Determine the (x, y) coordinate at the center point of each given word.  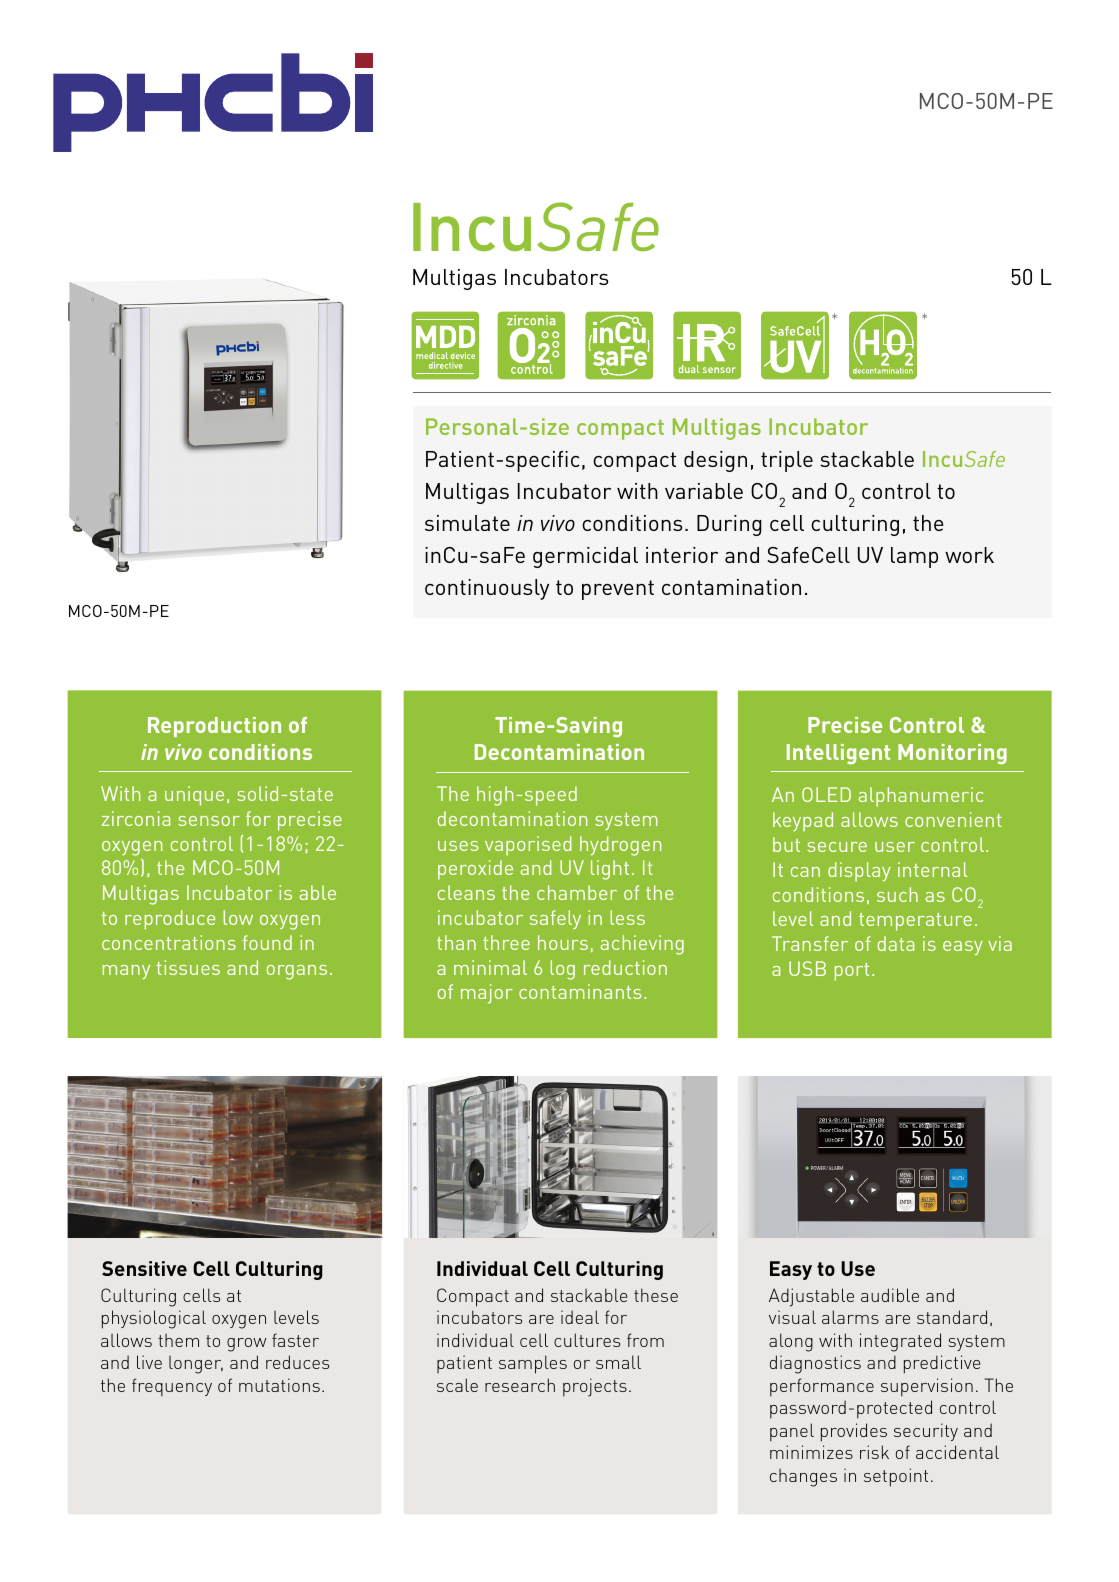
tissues (188, 967)
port (852, 972)
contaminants (580, 991)
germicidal (585, 557)
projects (595, 1387)
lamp (914, 557)
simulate (467, 523)
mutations (279, 1385)
